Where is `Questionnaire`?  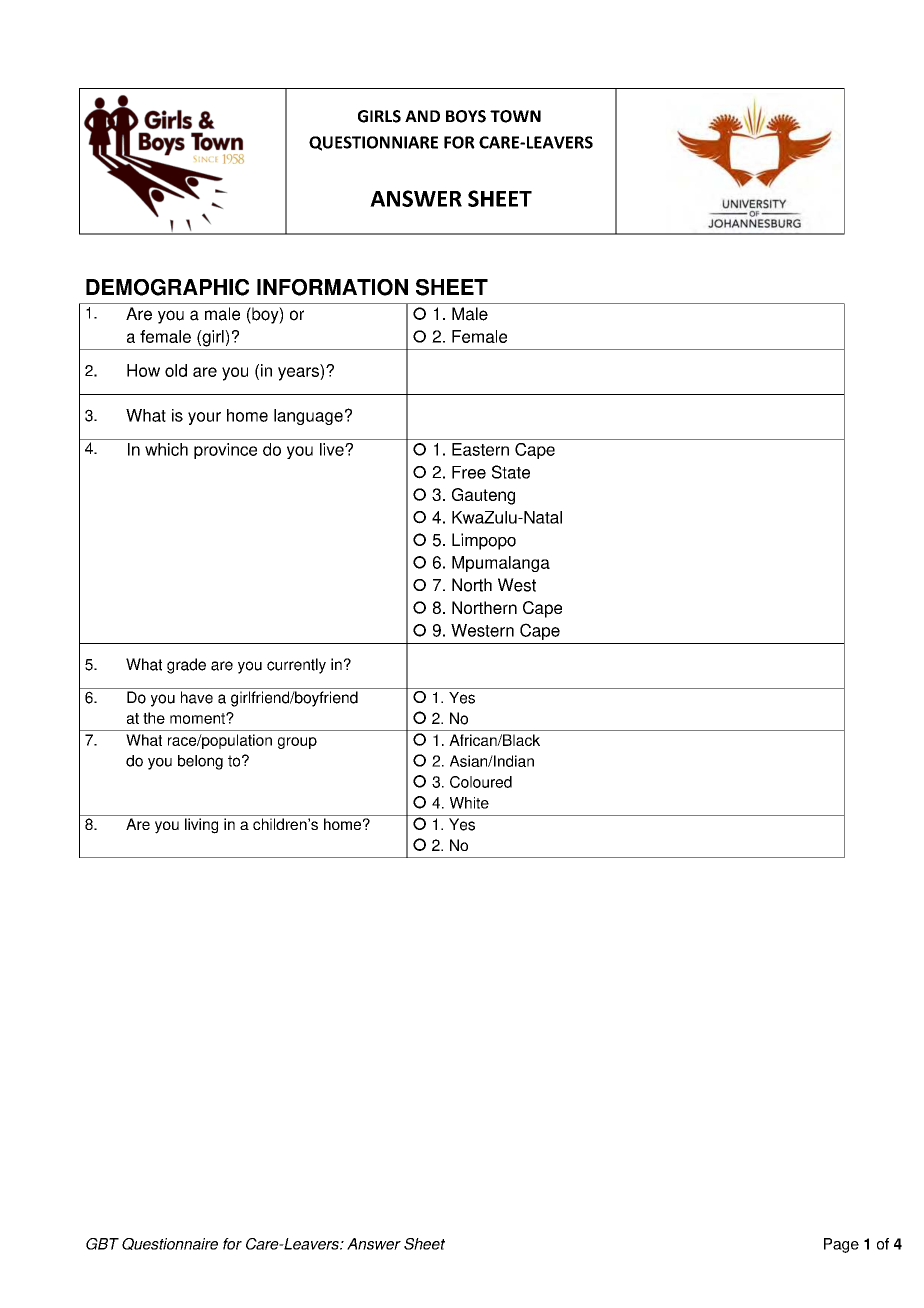
Questionnaire is located at coordinates (170, 1244).
